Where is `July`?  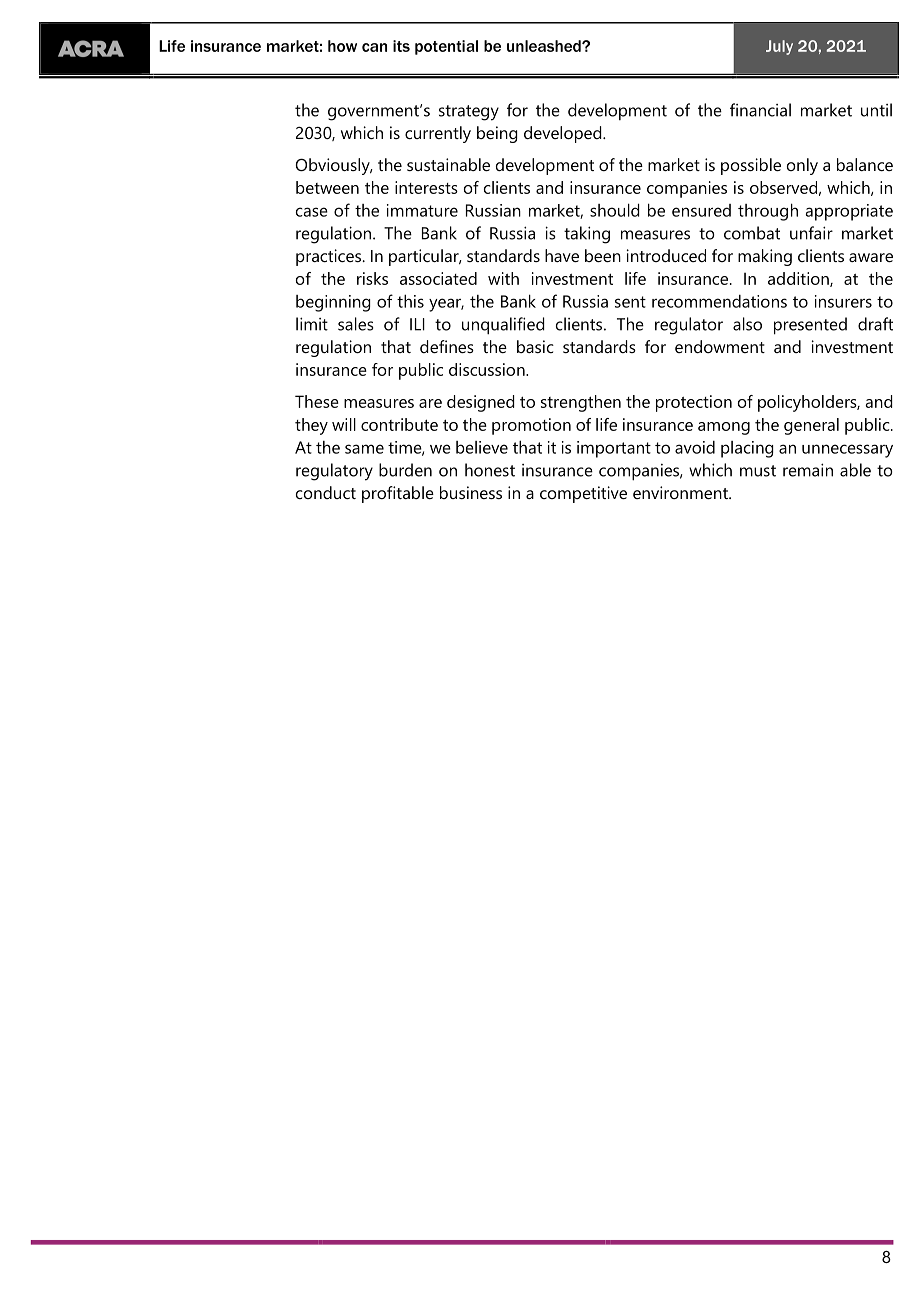 July is located at coordinates (779, 47).
